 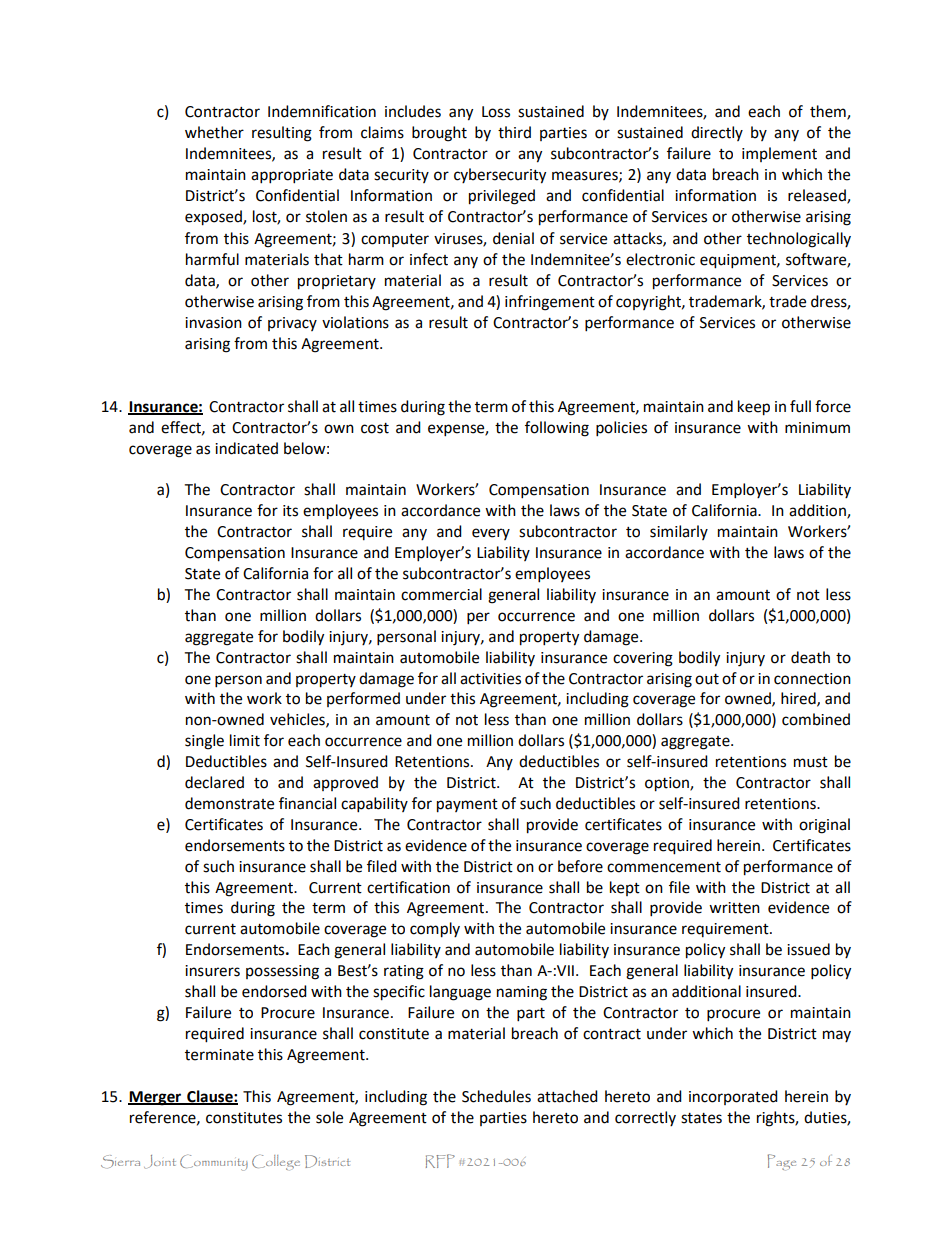 What do you see at coordinates (754, 408) in the image?
I see `keep` at bounding box center [754, 408].
